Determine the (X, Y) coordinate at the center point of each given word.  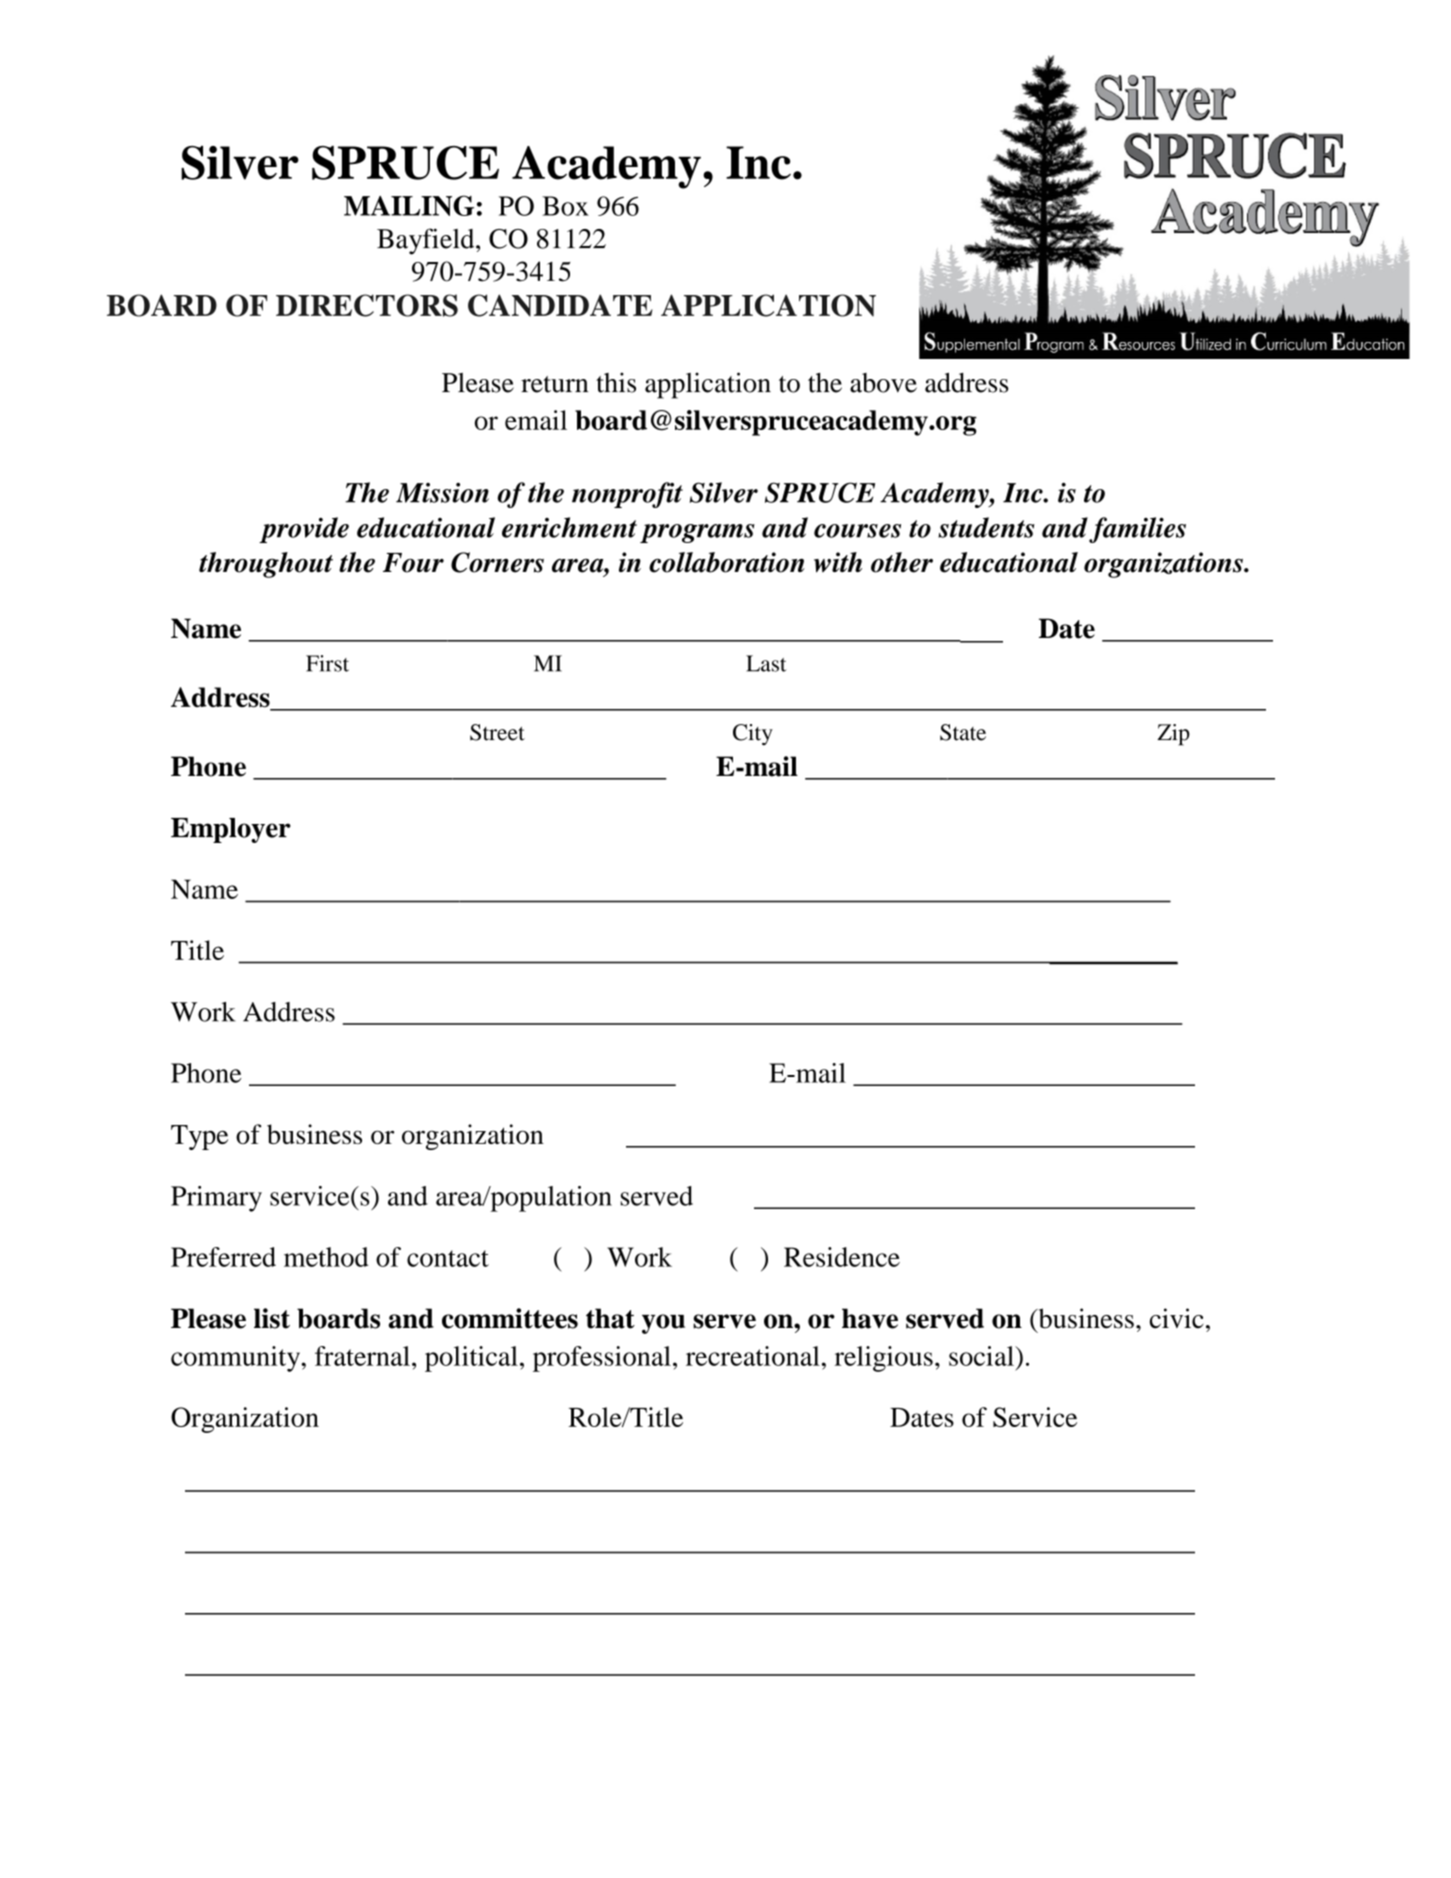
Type (199, 1137)
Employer (231, 830)
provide (304, 530)
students (986, 527)
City (753, 735)
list (272, 1318)
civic (1176, 1318)
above (883, 383)
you (663, 1324)
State (963, 732)
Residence (842, 1257)
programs (697, 533)
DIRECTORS (367, 305)
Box (565, 206)
